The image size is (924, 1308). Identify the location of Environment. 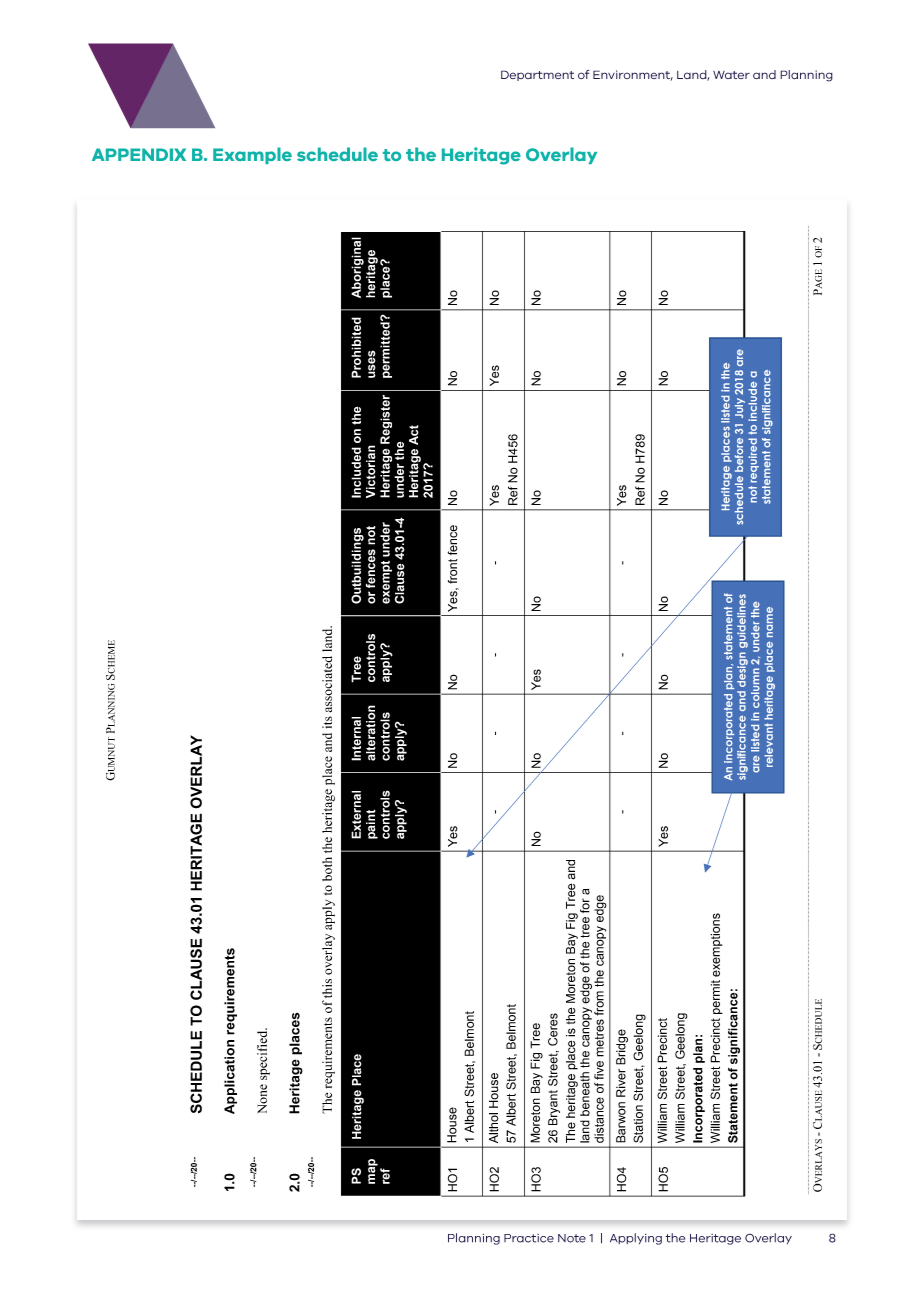
(633, 75).
